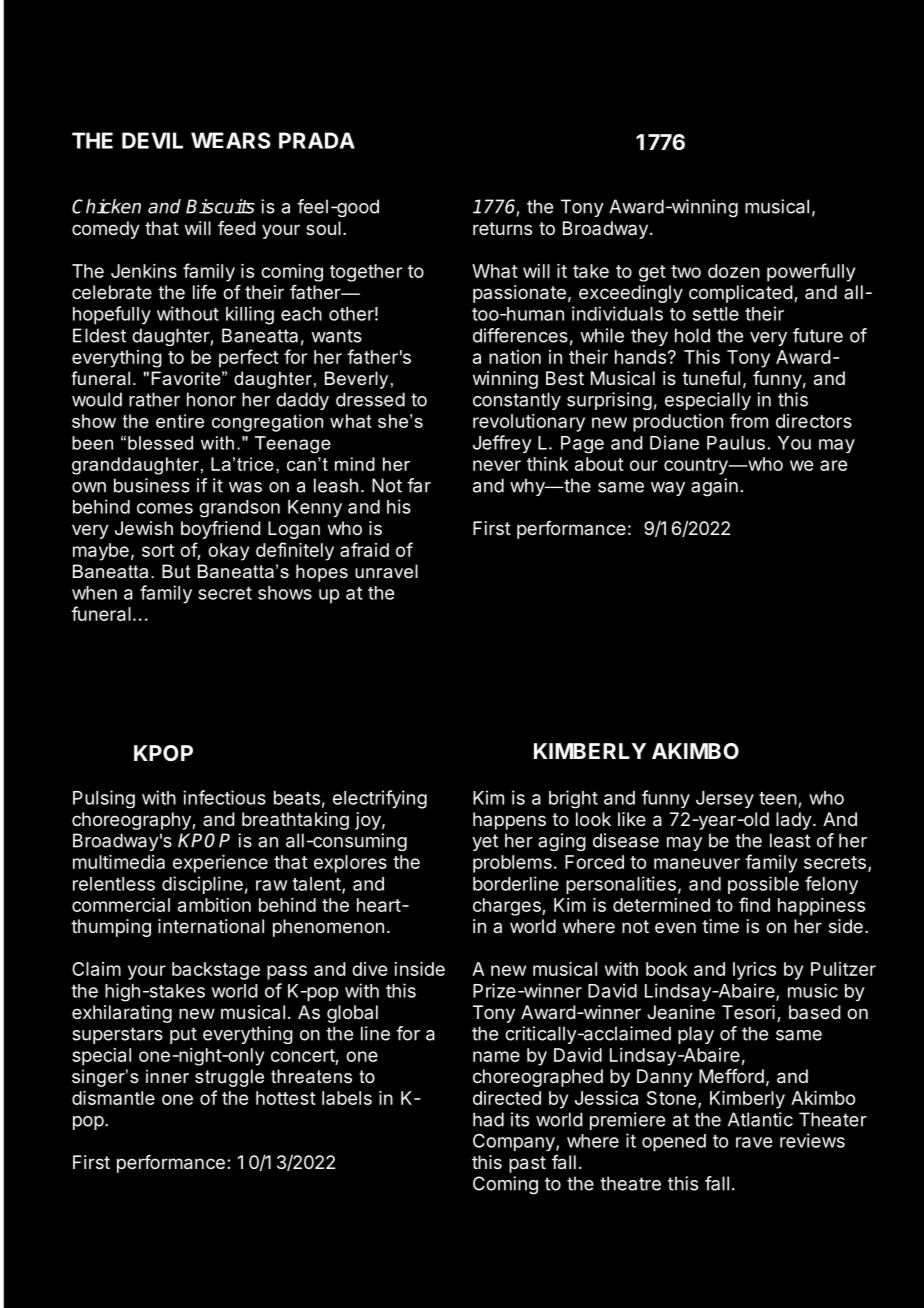 The image size is (924, 1308). I want to click on dozen, so click(734, 271).
